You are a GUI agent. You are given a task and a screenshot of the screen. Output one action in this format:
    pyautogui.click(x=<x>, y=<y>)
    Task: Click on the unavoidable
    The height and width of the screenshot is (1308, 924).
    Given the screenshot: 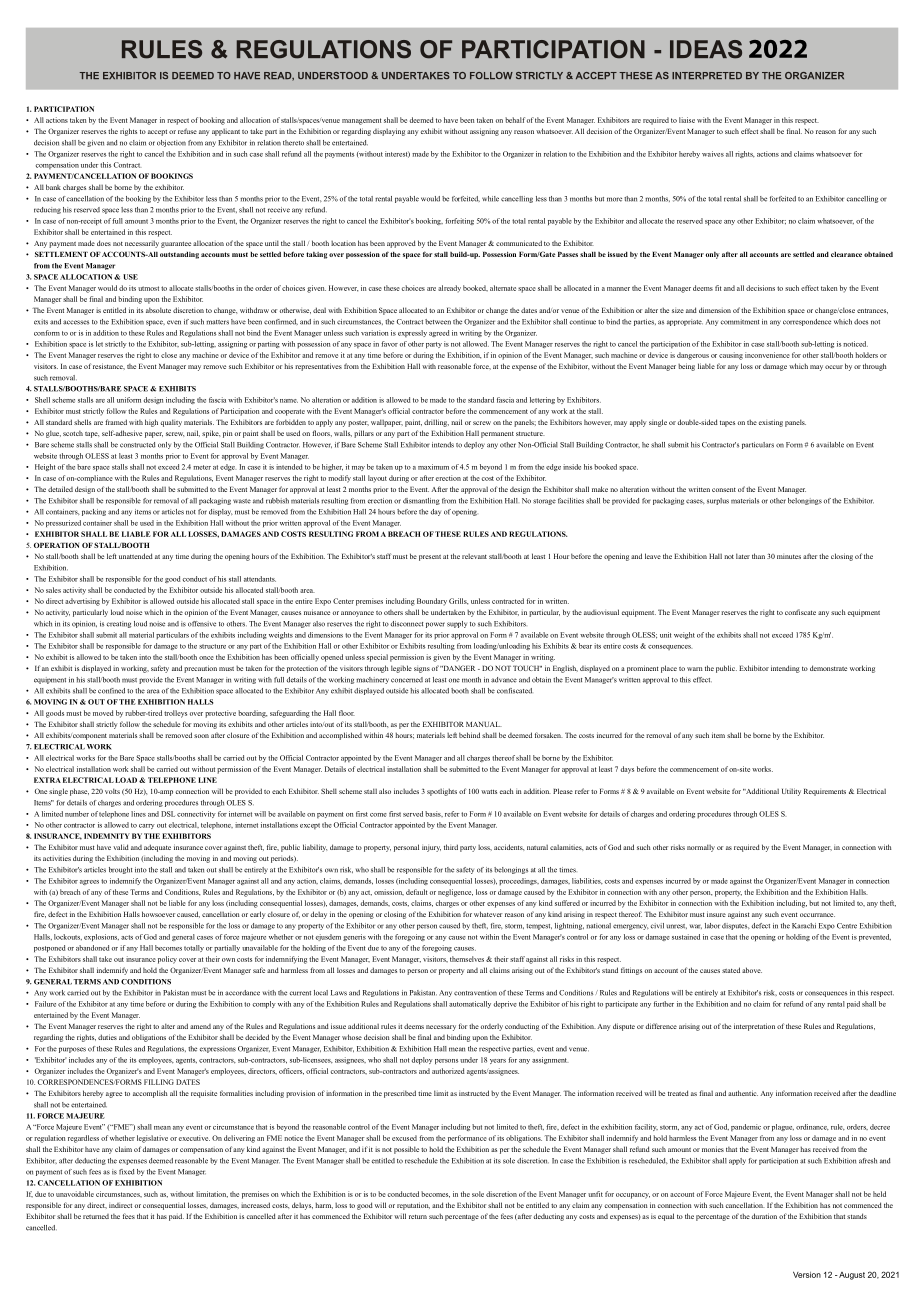 What is the action you would take?
    pyautogui.click(x=75, y=1194)
